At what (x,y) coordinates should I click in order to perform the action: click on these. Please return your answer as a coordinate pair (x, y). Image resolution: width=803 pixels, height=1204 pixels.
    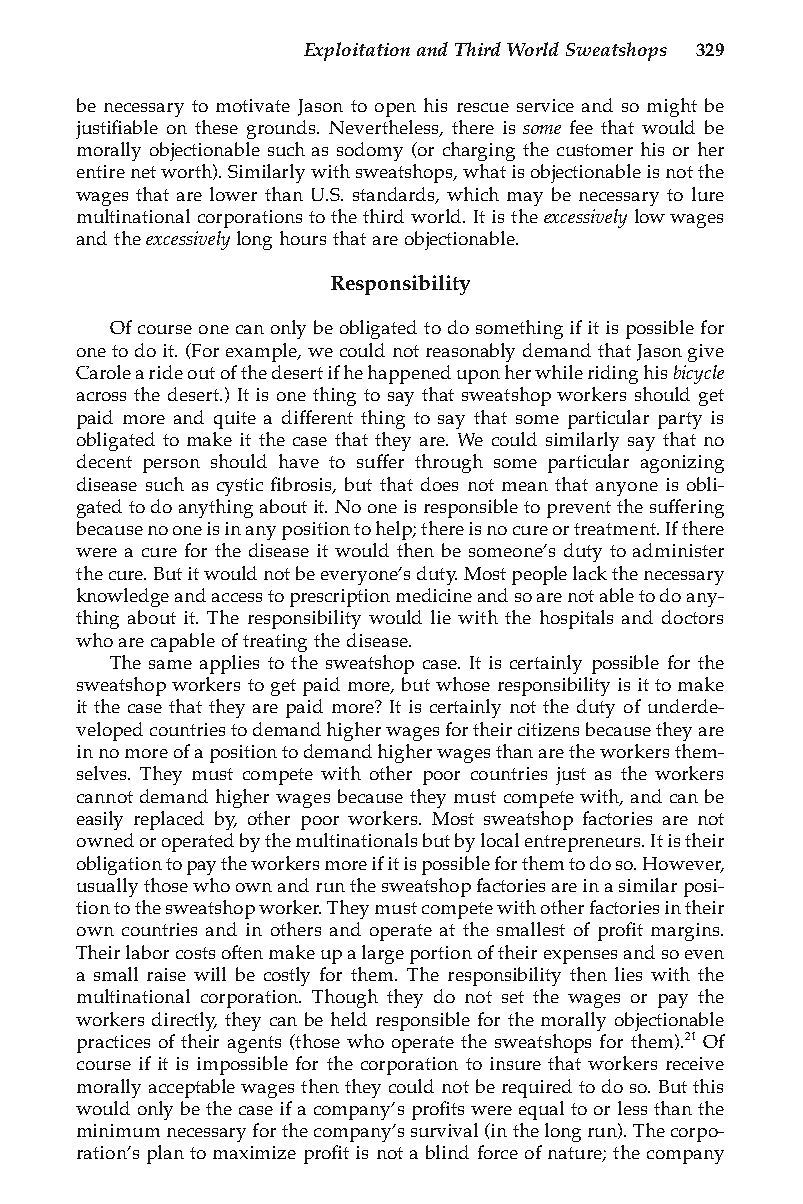
    Looking at the image, I should click on (216, 127).
